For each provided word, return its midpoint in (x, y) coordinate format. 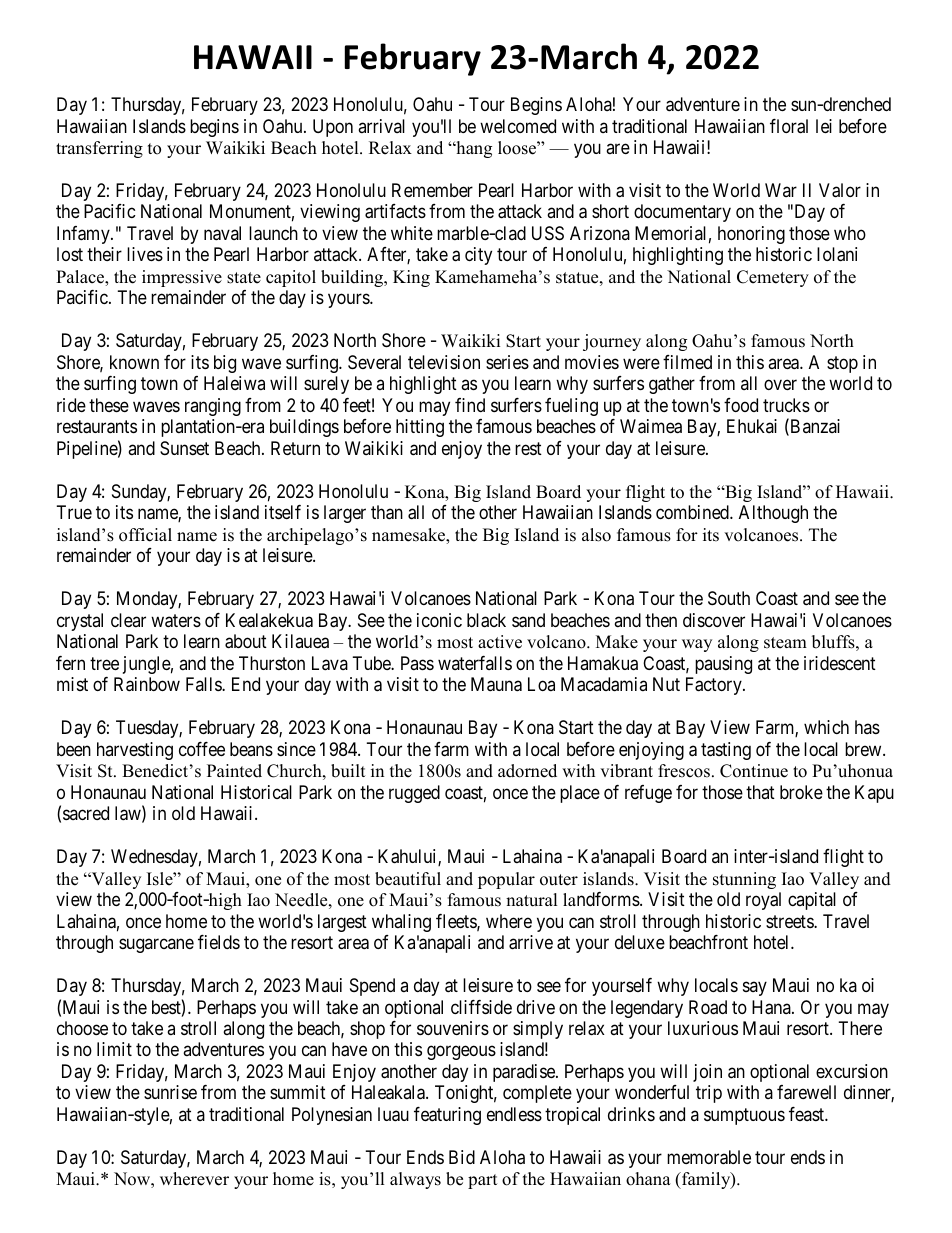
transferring (99, 149)
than (387, 512)
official (145, 535)
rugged (414, 794)
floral (789, 126)
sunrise (170, 1092)
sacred (86, 813)
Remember (432, 190)
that (760, 792)
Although (773, 514)
